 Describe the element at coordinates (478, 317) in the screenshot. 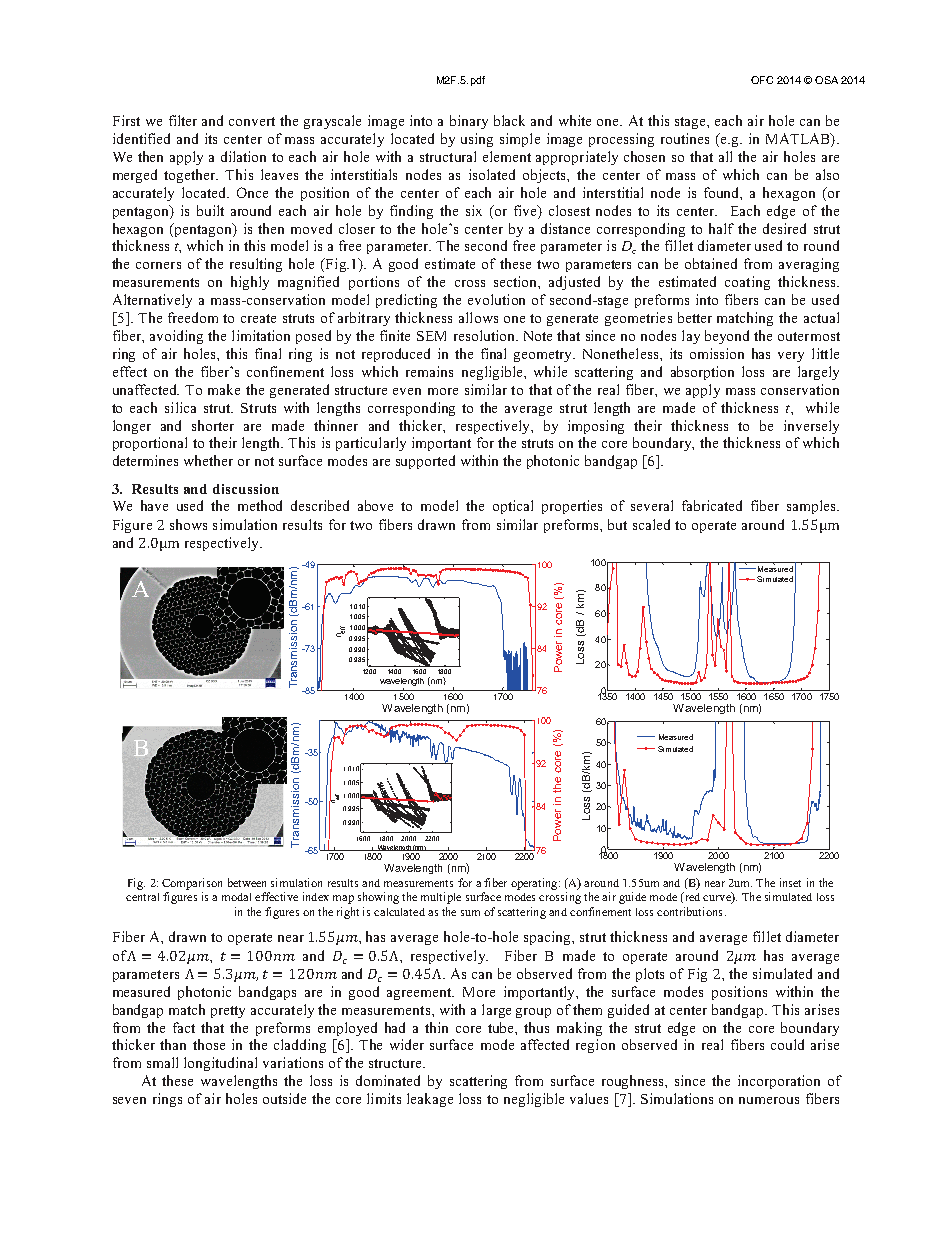

I see `allows` at that location.
